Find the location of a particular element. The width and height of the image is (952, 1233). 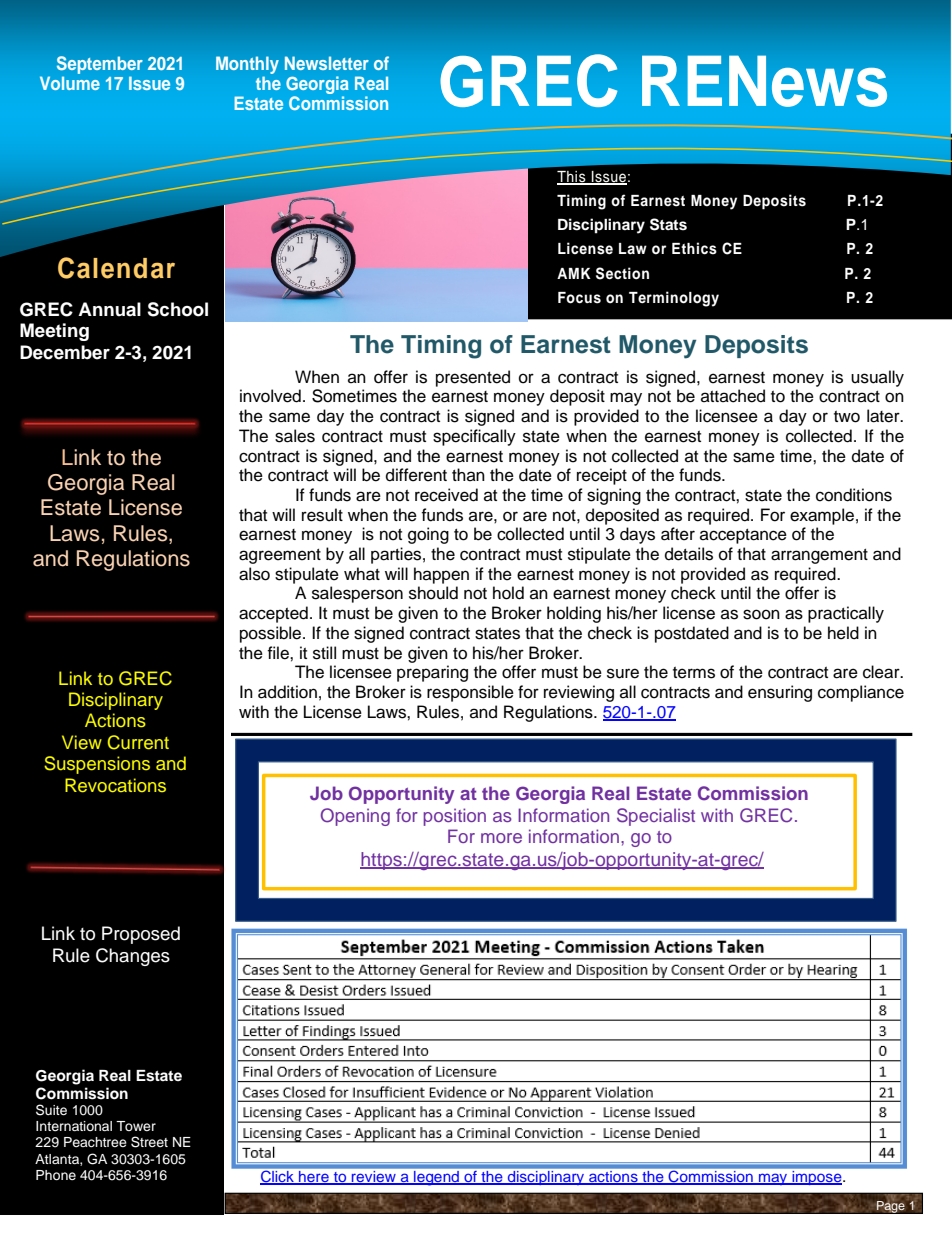

Stats is located at coordinates (668, 224).
